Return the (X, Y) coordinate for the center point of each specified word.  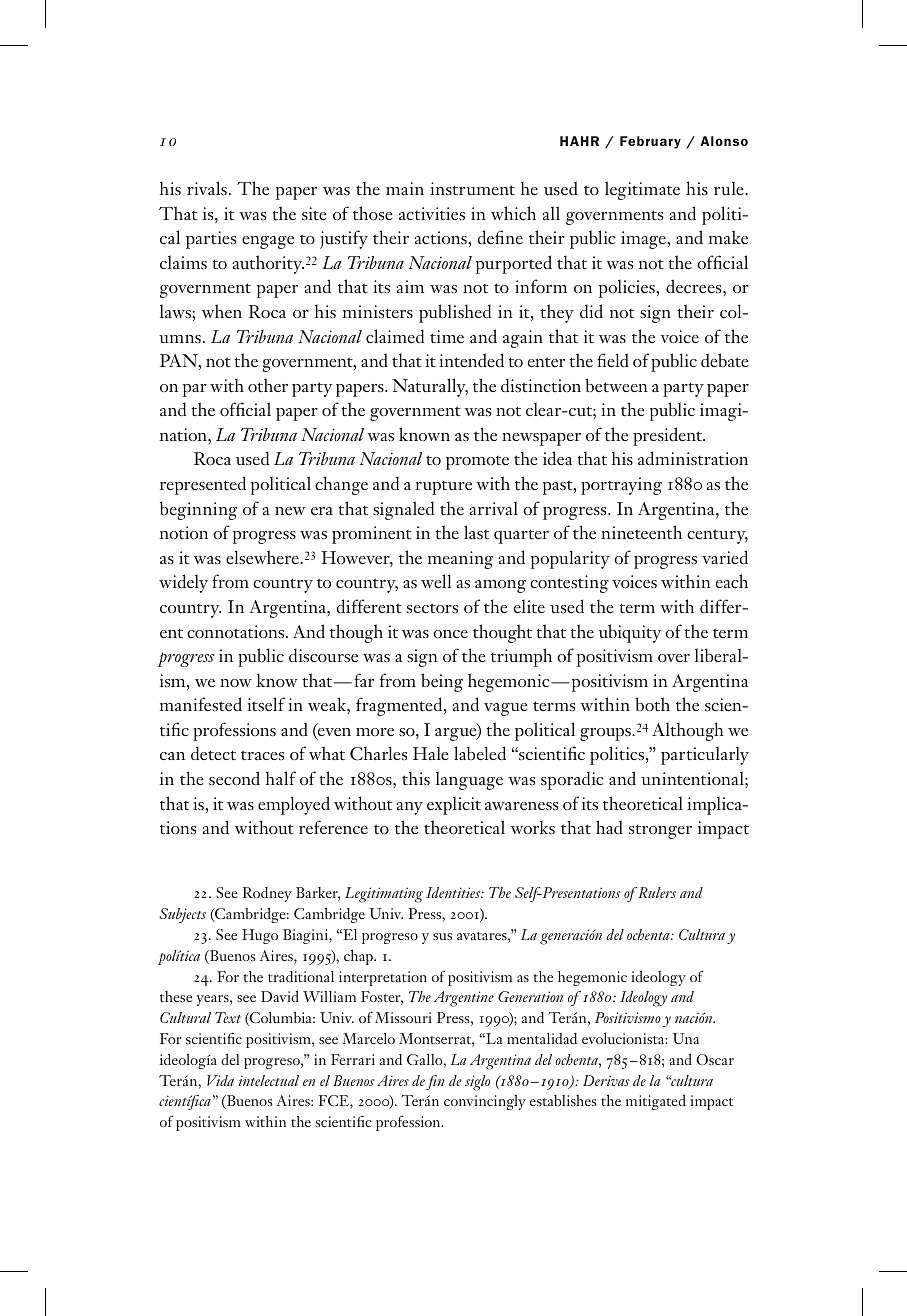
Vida (220, 1080)
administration (693, 458)
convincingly (485, 1102)
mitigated (656, 1102)
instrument (472, 189)
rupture (443, 488)
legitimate (642, 190)
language (469, 780)
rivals (207, 188)
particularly (705, 755)
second (234, 778)
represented (203, 485)
